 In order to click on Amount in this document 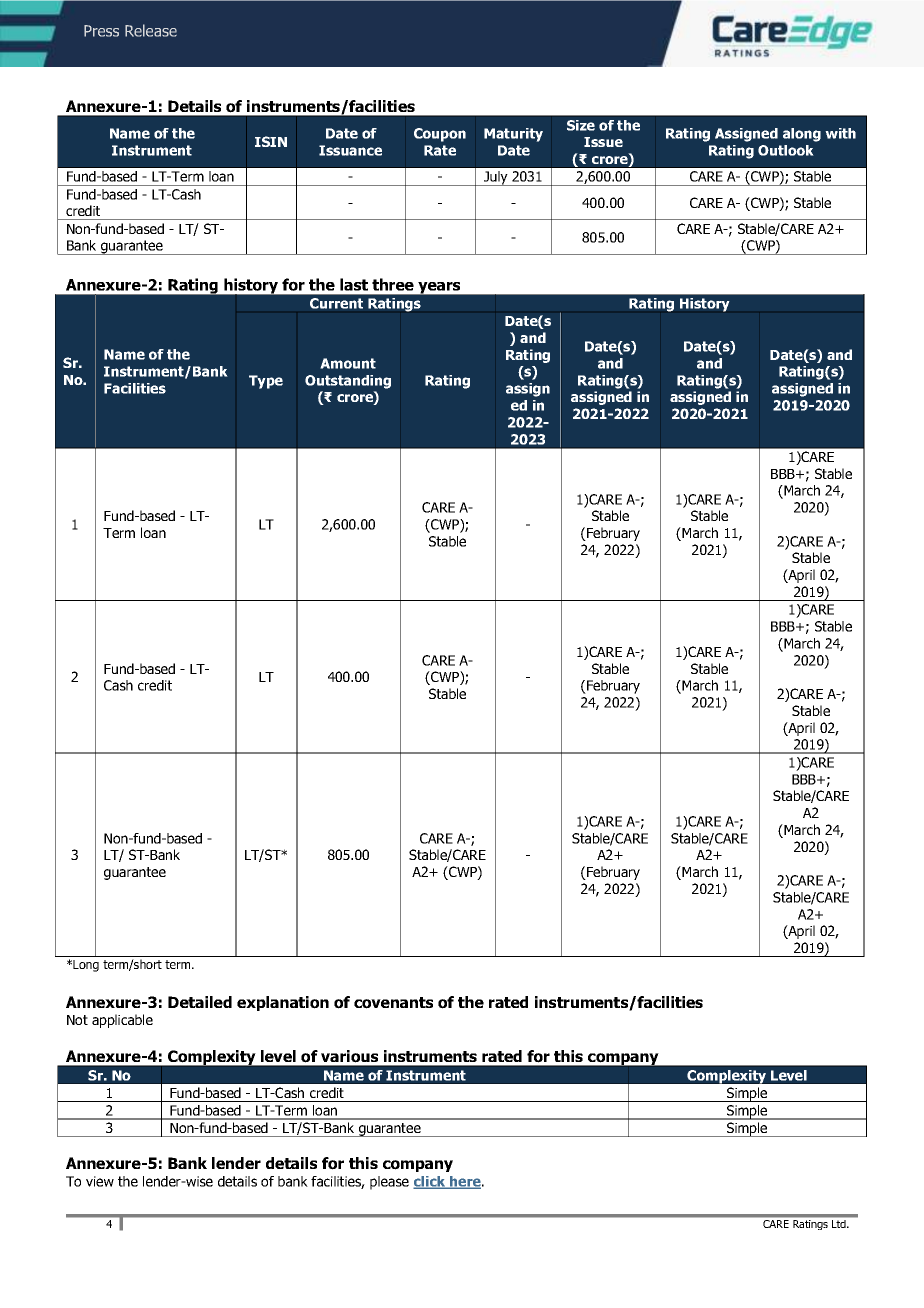, I will do `click(348, 363)`.
